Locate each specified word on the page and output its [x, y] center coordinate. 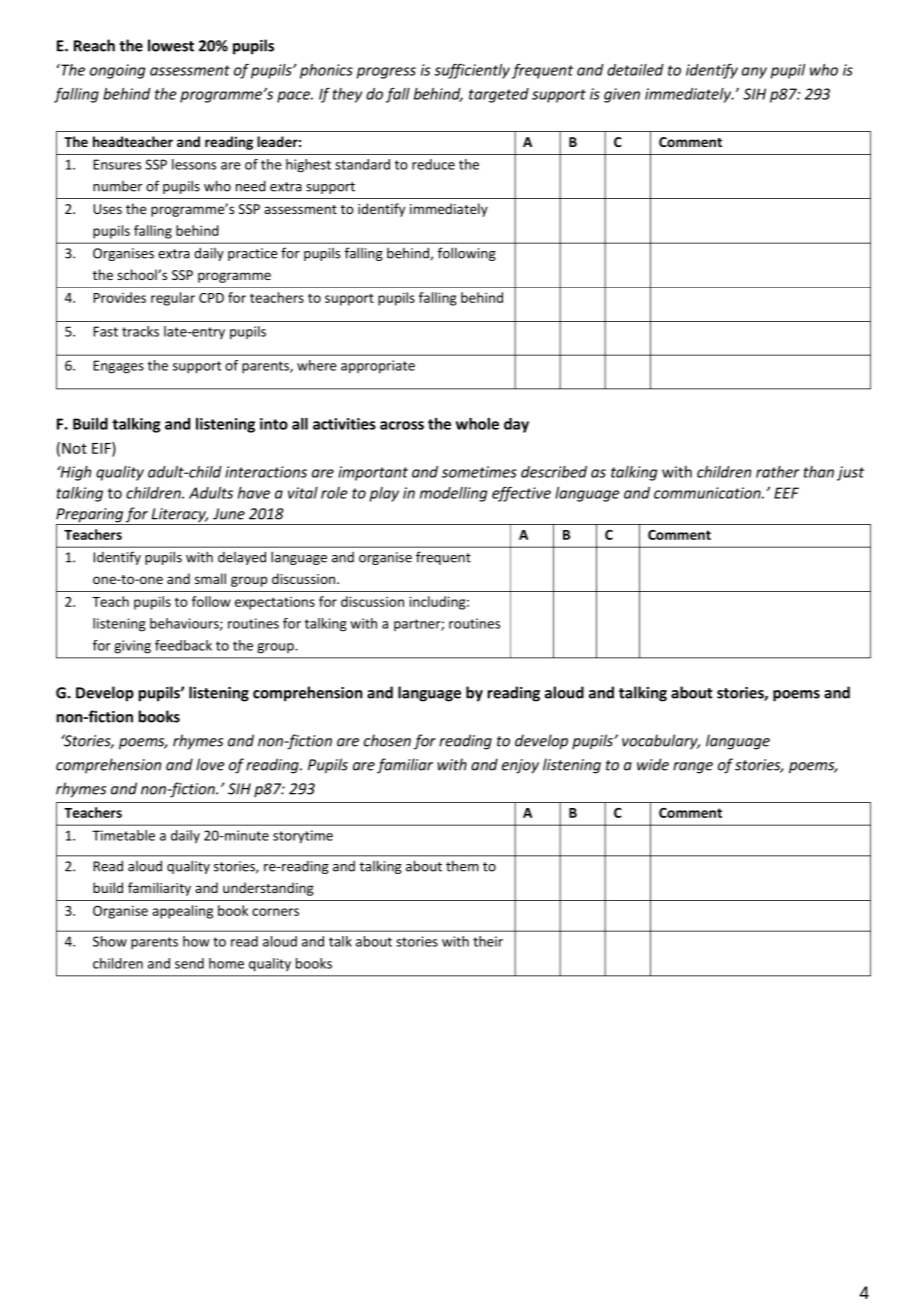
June [229, 514]
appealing [182, 912]
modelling [453, 494]
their [488, 941]
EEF [786, 493]
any [754, 73]
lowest [171, 45]
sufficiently [472, 71]
